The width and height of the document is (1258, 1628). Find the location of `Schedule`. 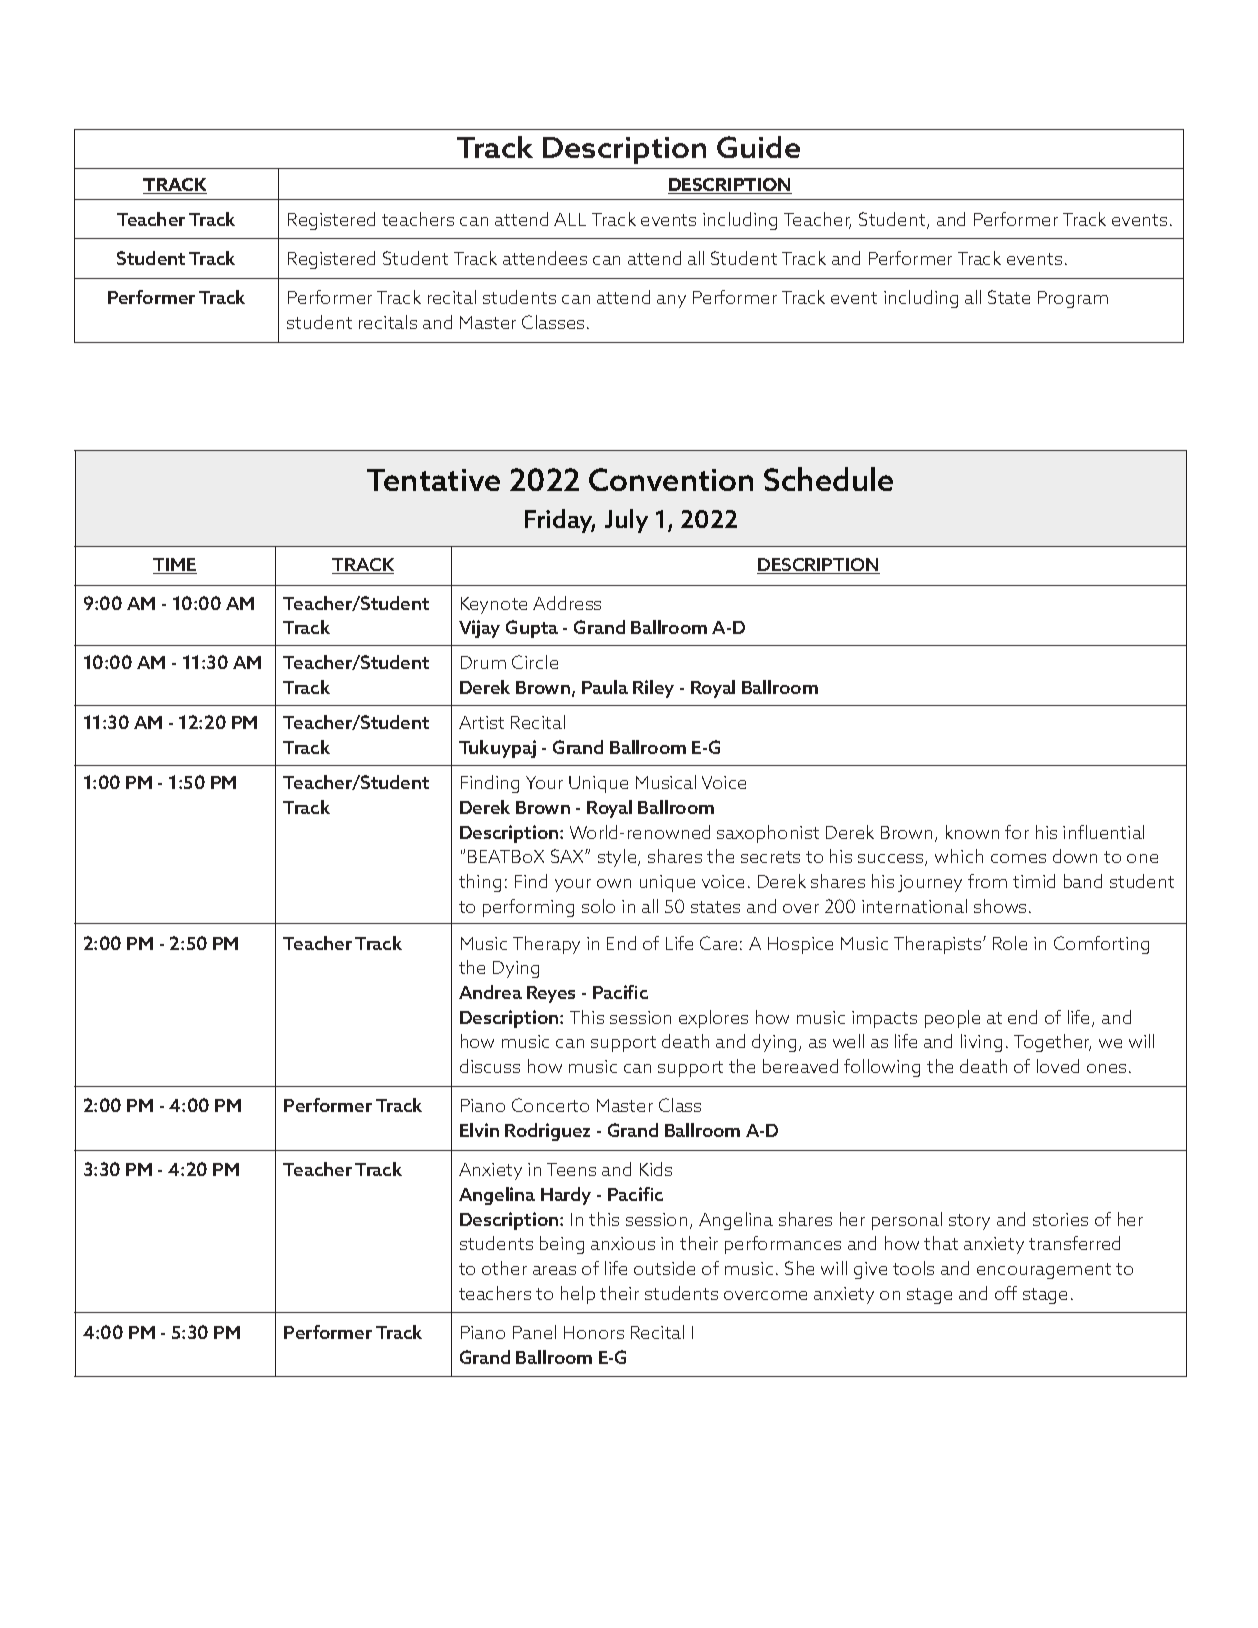

Schedule is located at coordinates (828, 479).
